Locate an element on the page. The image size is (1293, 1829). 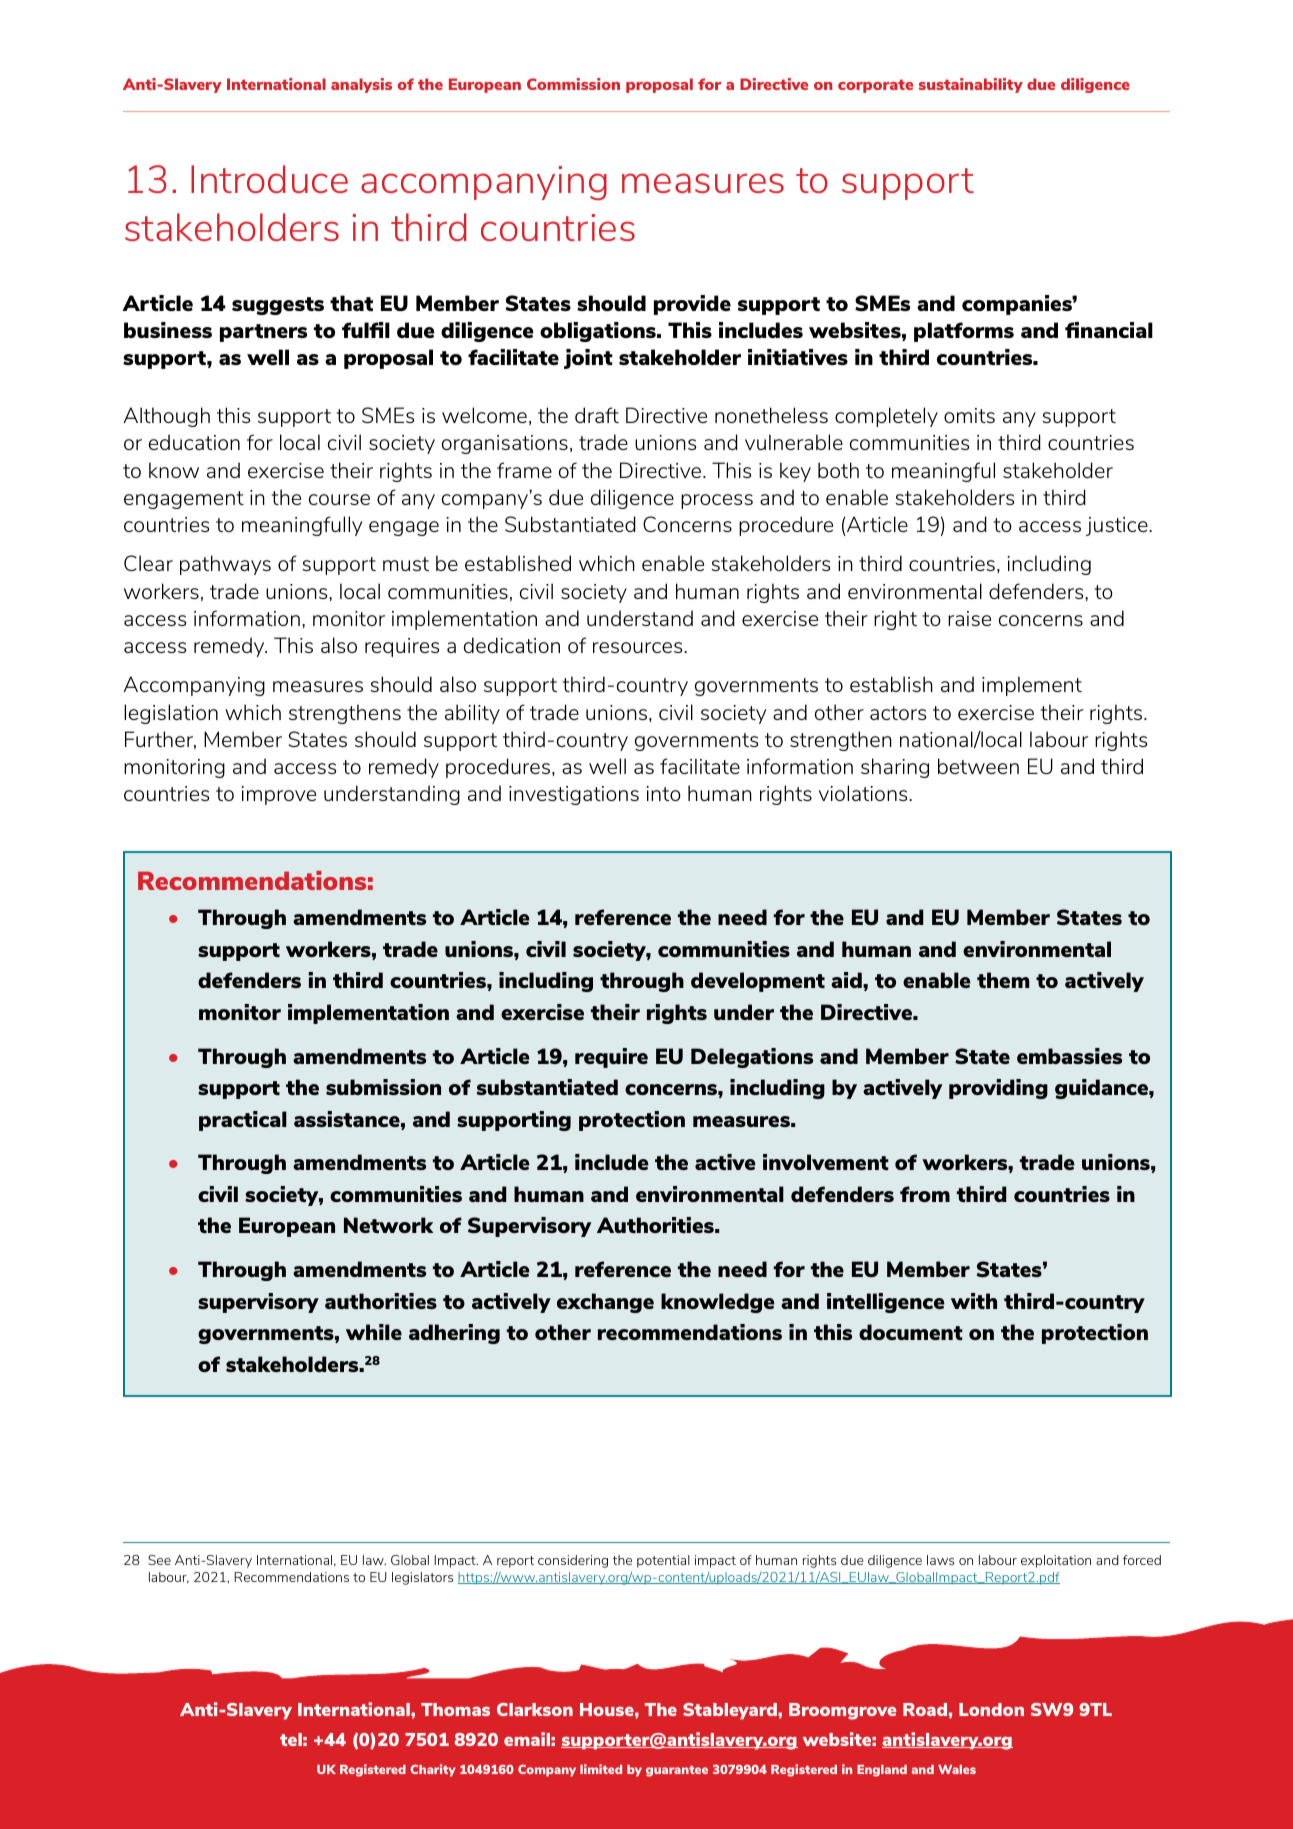
Introduce is located at coordinates (269, 179).
